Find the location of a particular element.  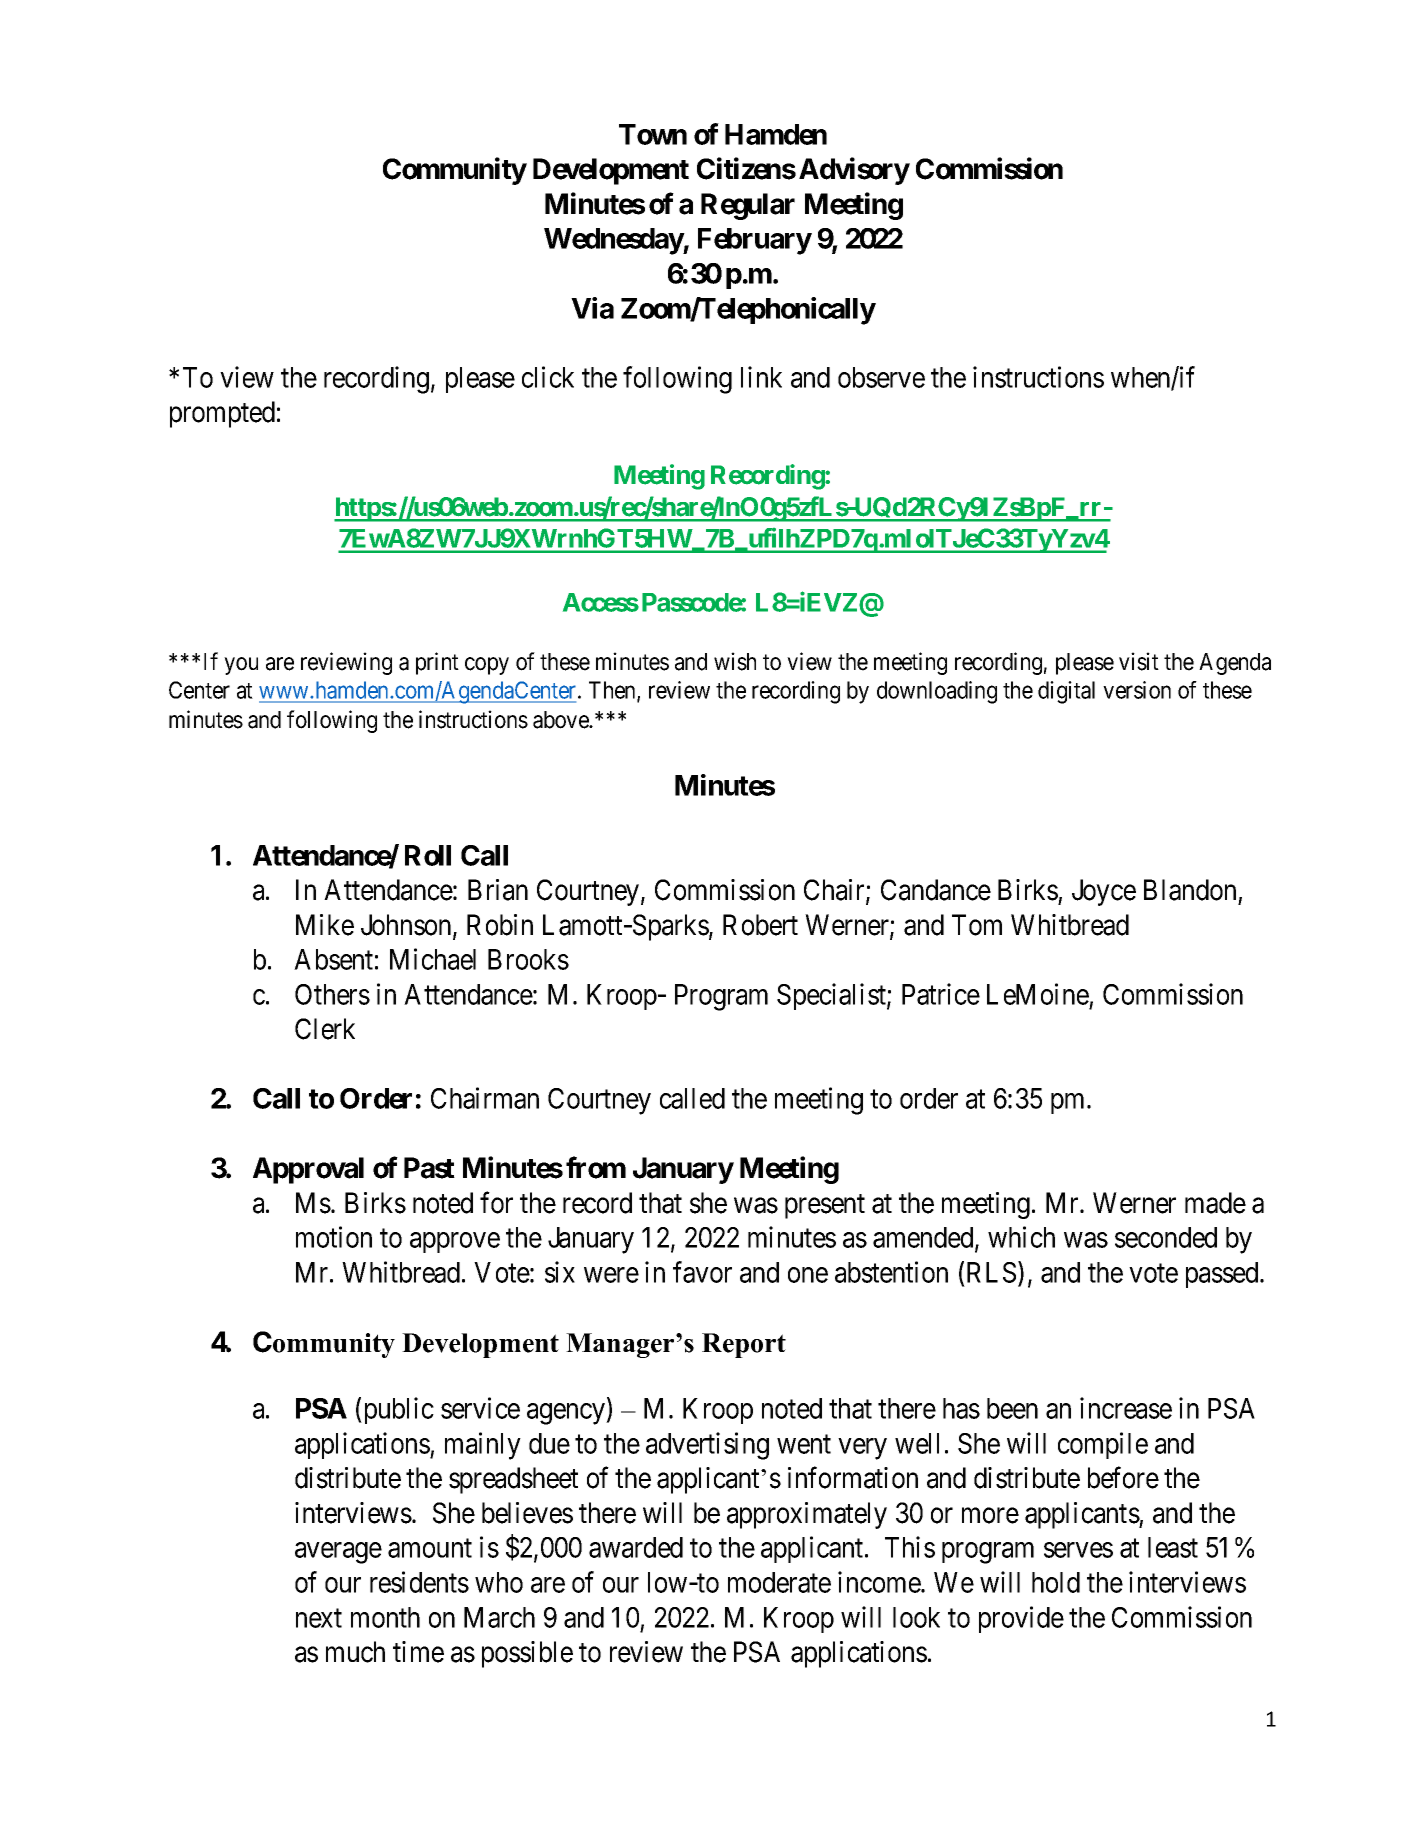

link is located at coordinates (761, 377).
